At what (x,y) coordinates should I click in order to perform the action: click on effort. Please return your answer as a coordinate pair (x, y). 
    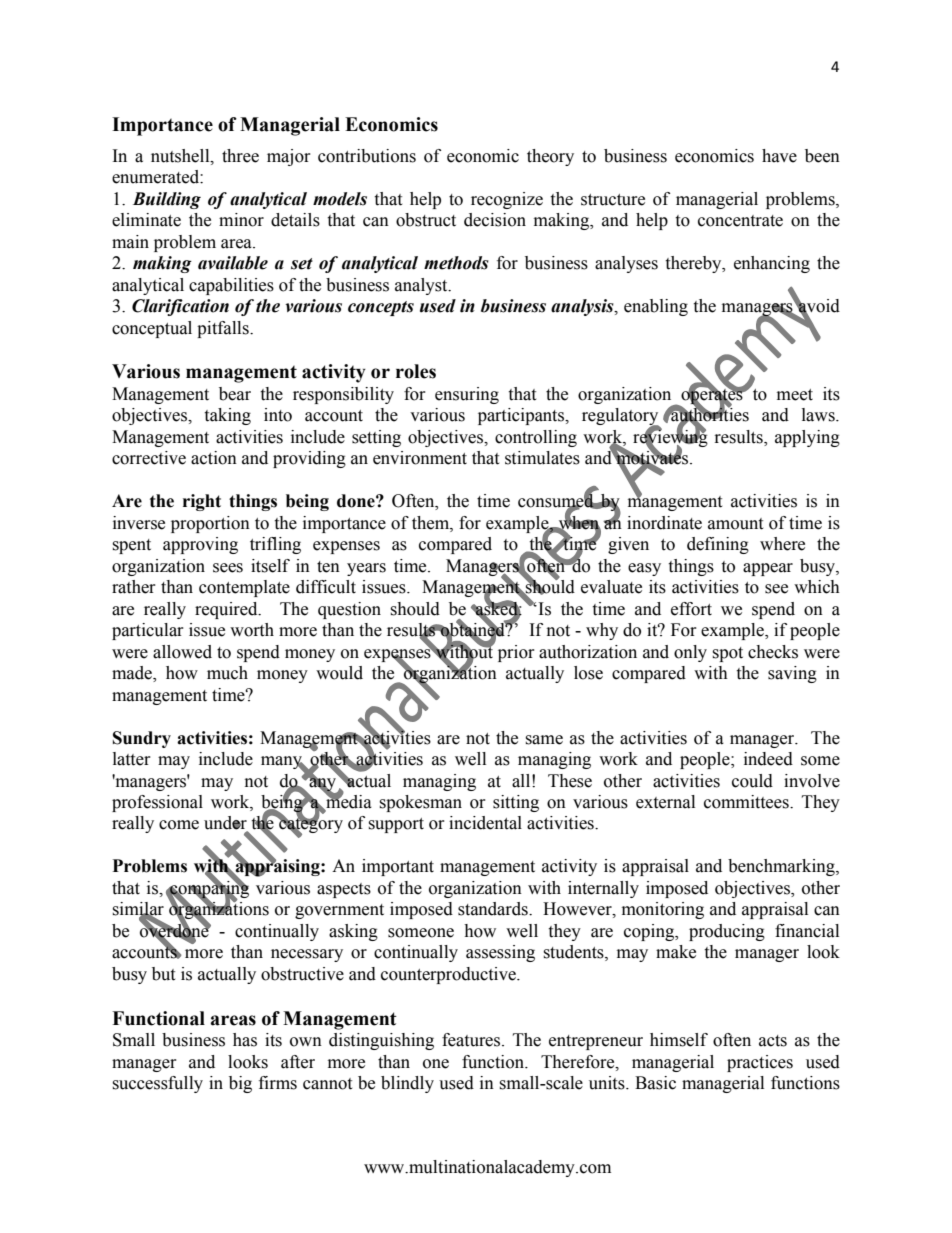
    Looking at the image, I should click on (691, 609).
